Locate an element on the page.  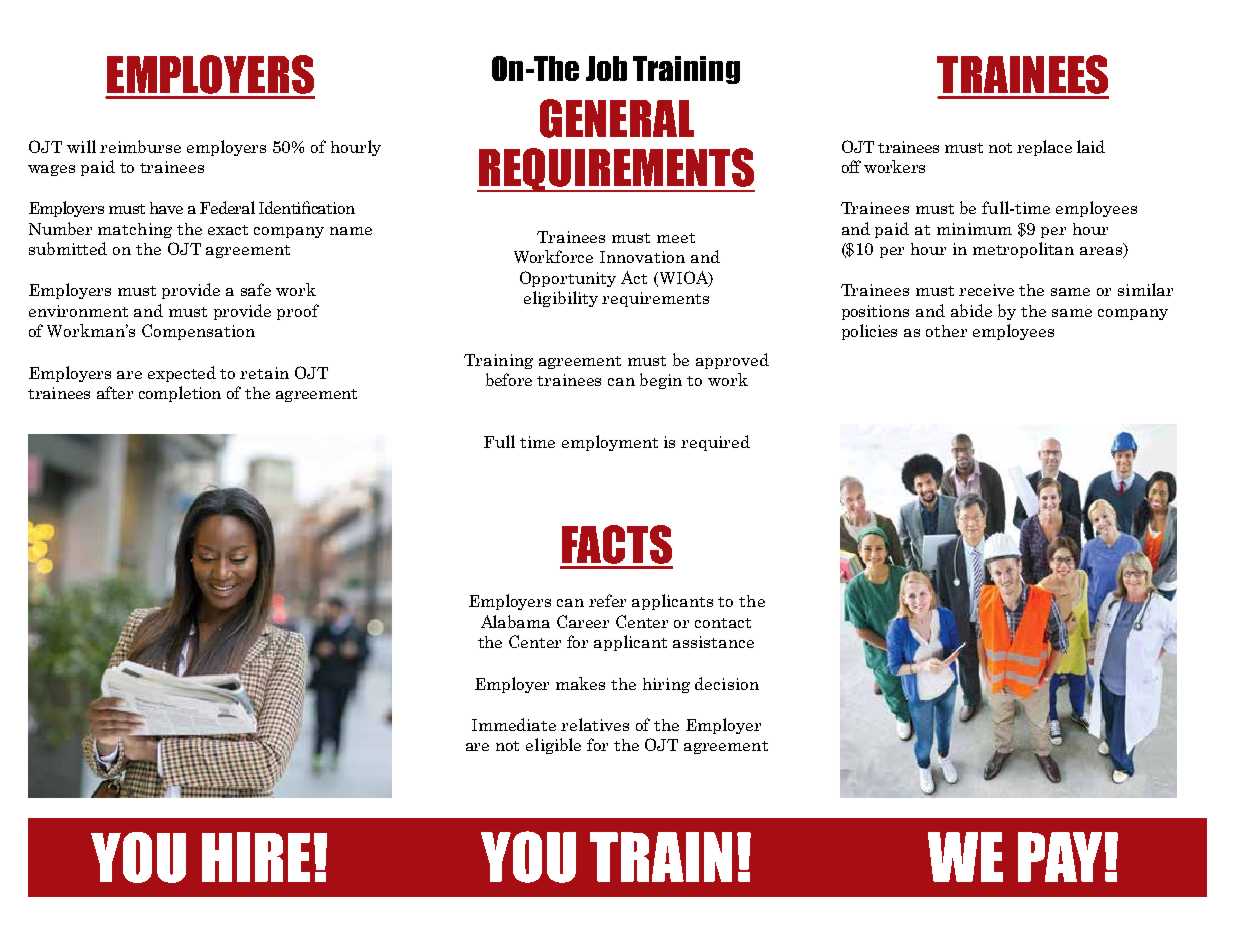
contact is located at coordinates (723, 623).
